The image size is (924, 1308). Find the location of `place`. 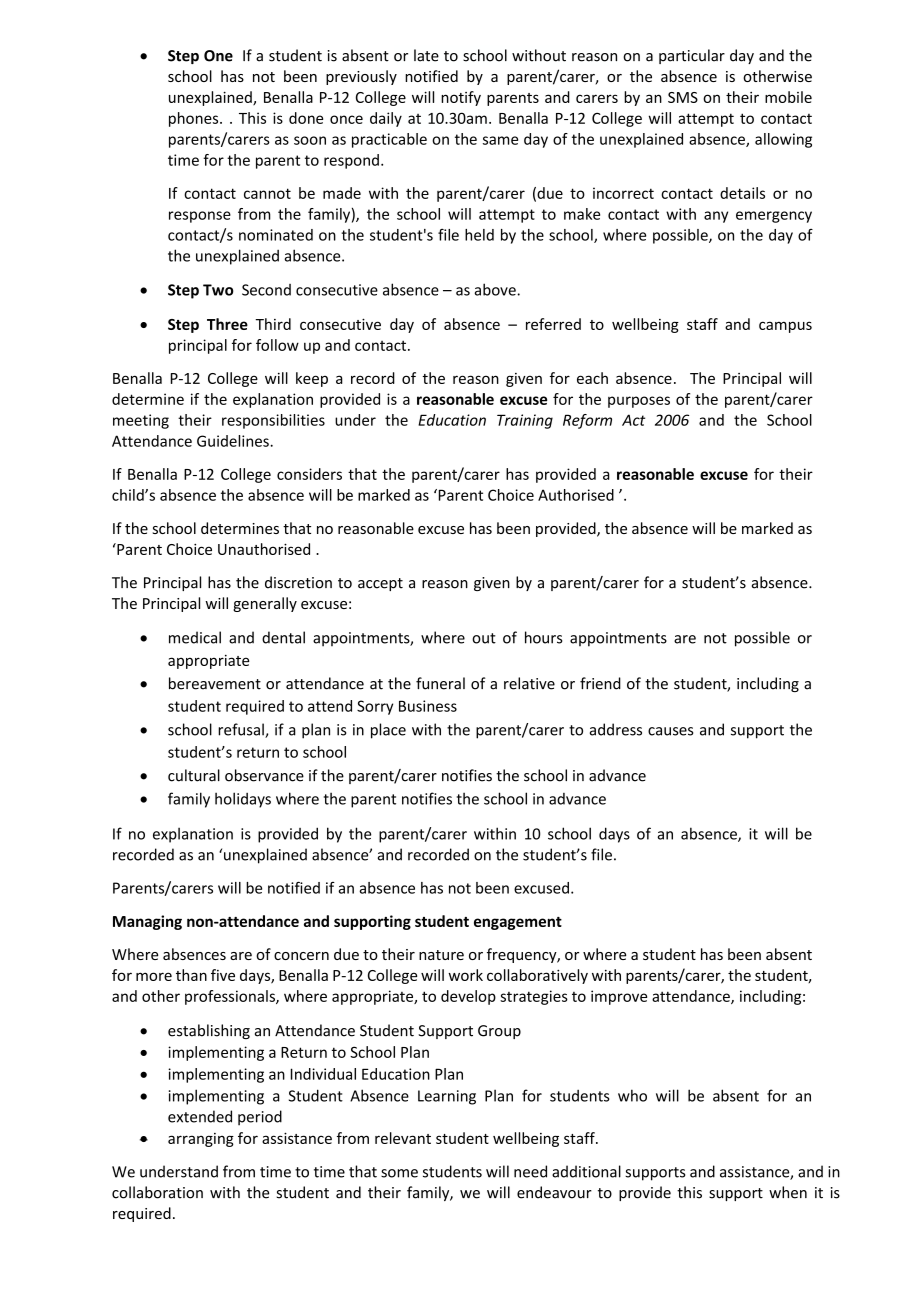

place is located at coordinates (388, 731).
